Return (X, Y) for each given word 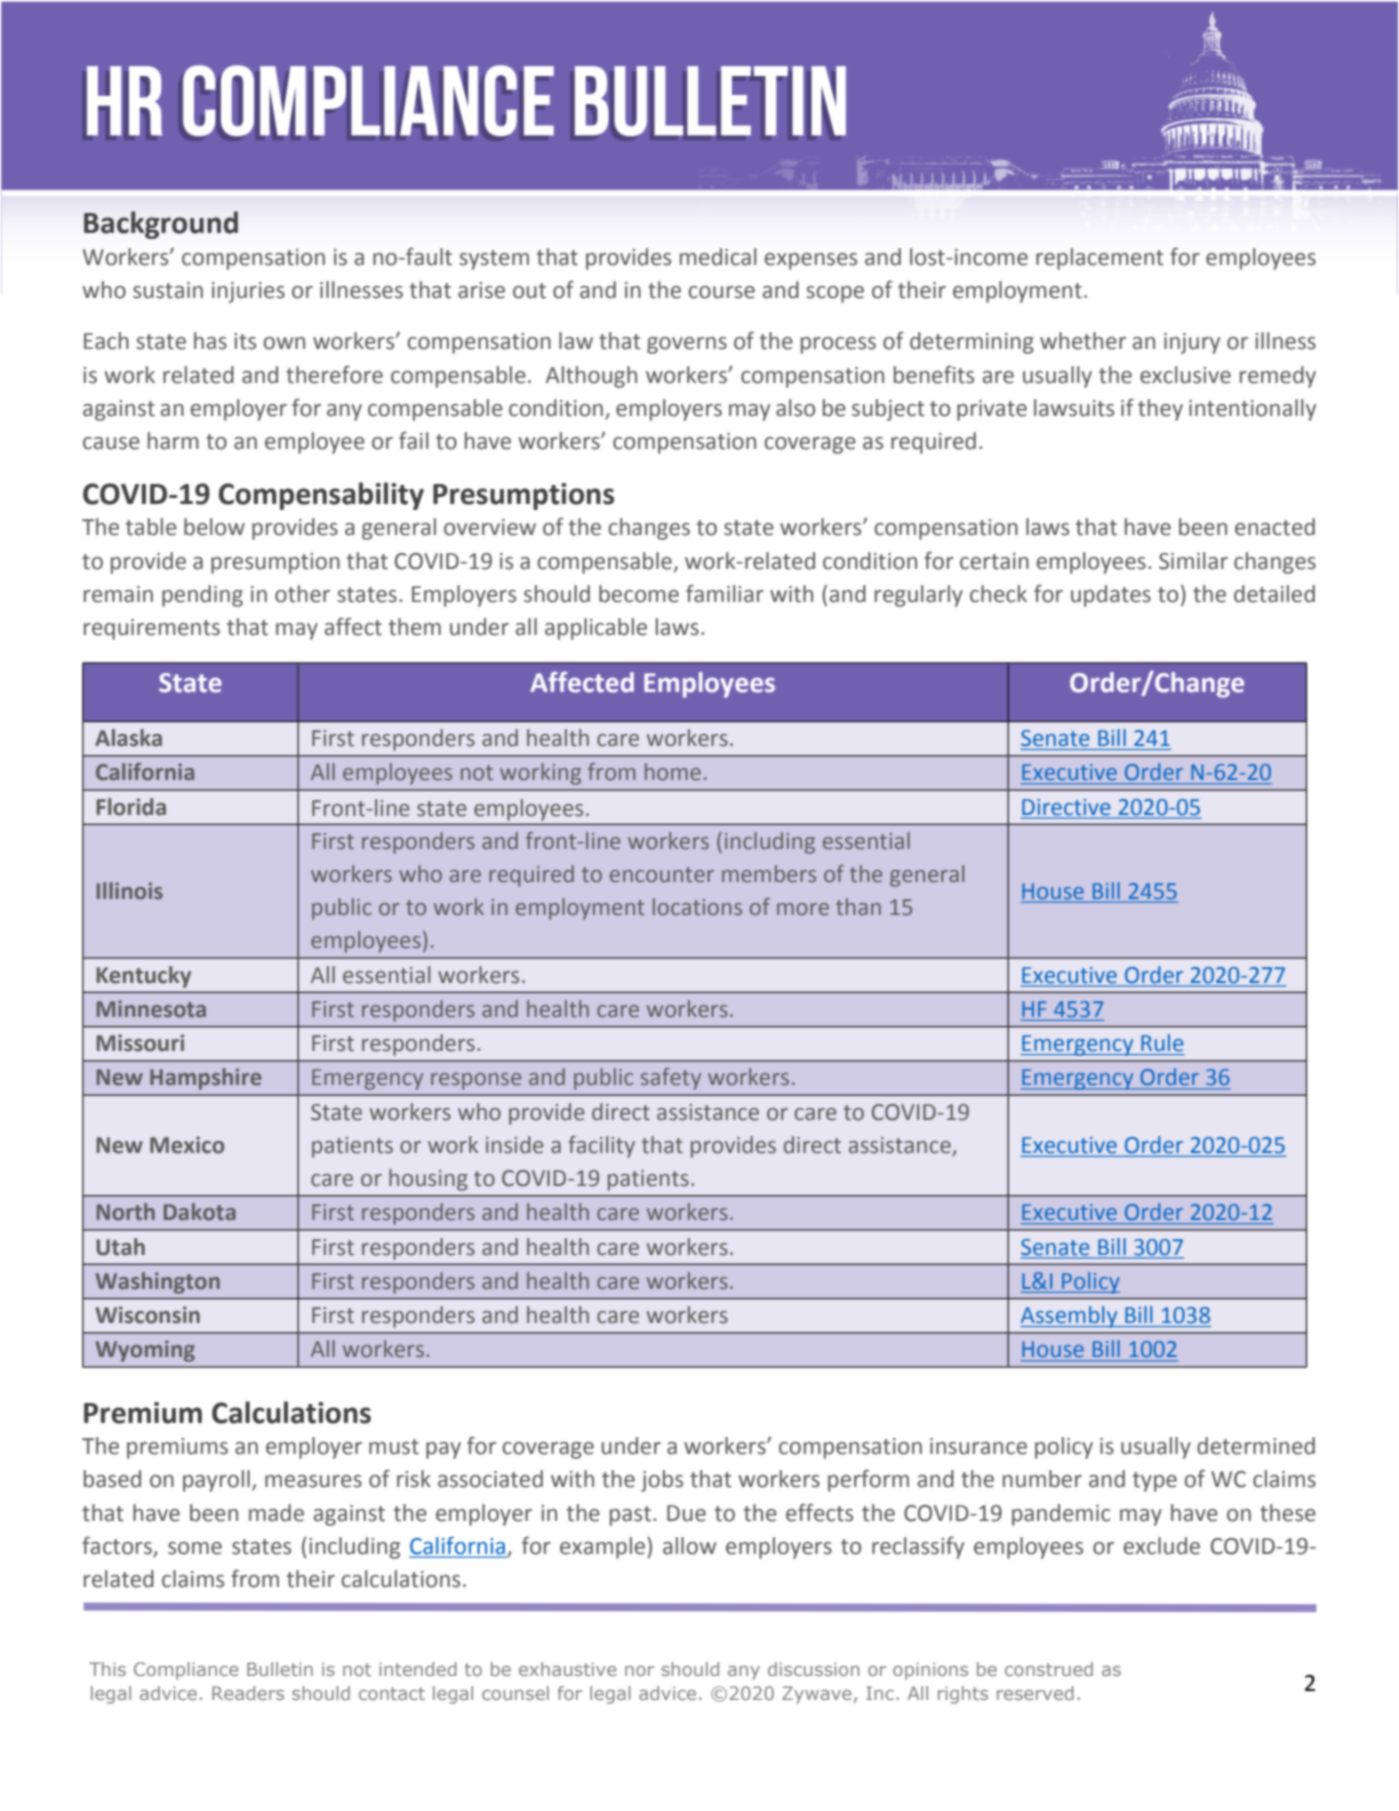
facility (601, 1147)
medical (718, 257)
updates (1111, 596)
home (673, 772)
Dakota (200, 1212)
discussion (813, 1669)
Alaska (128, 738)
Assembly (1070, 1317)
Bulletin (280, 1669)
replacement (1100, 259)
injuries (248, 292)
